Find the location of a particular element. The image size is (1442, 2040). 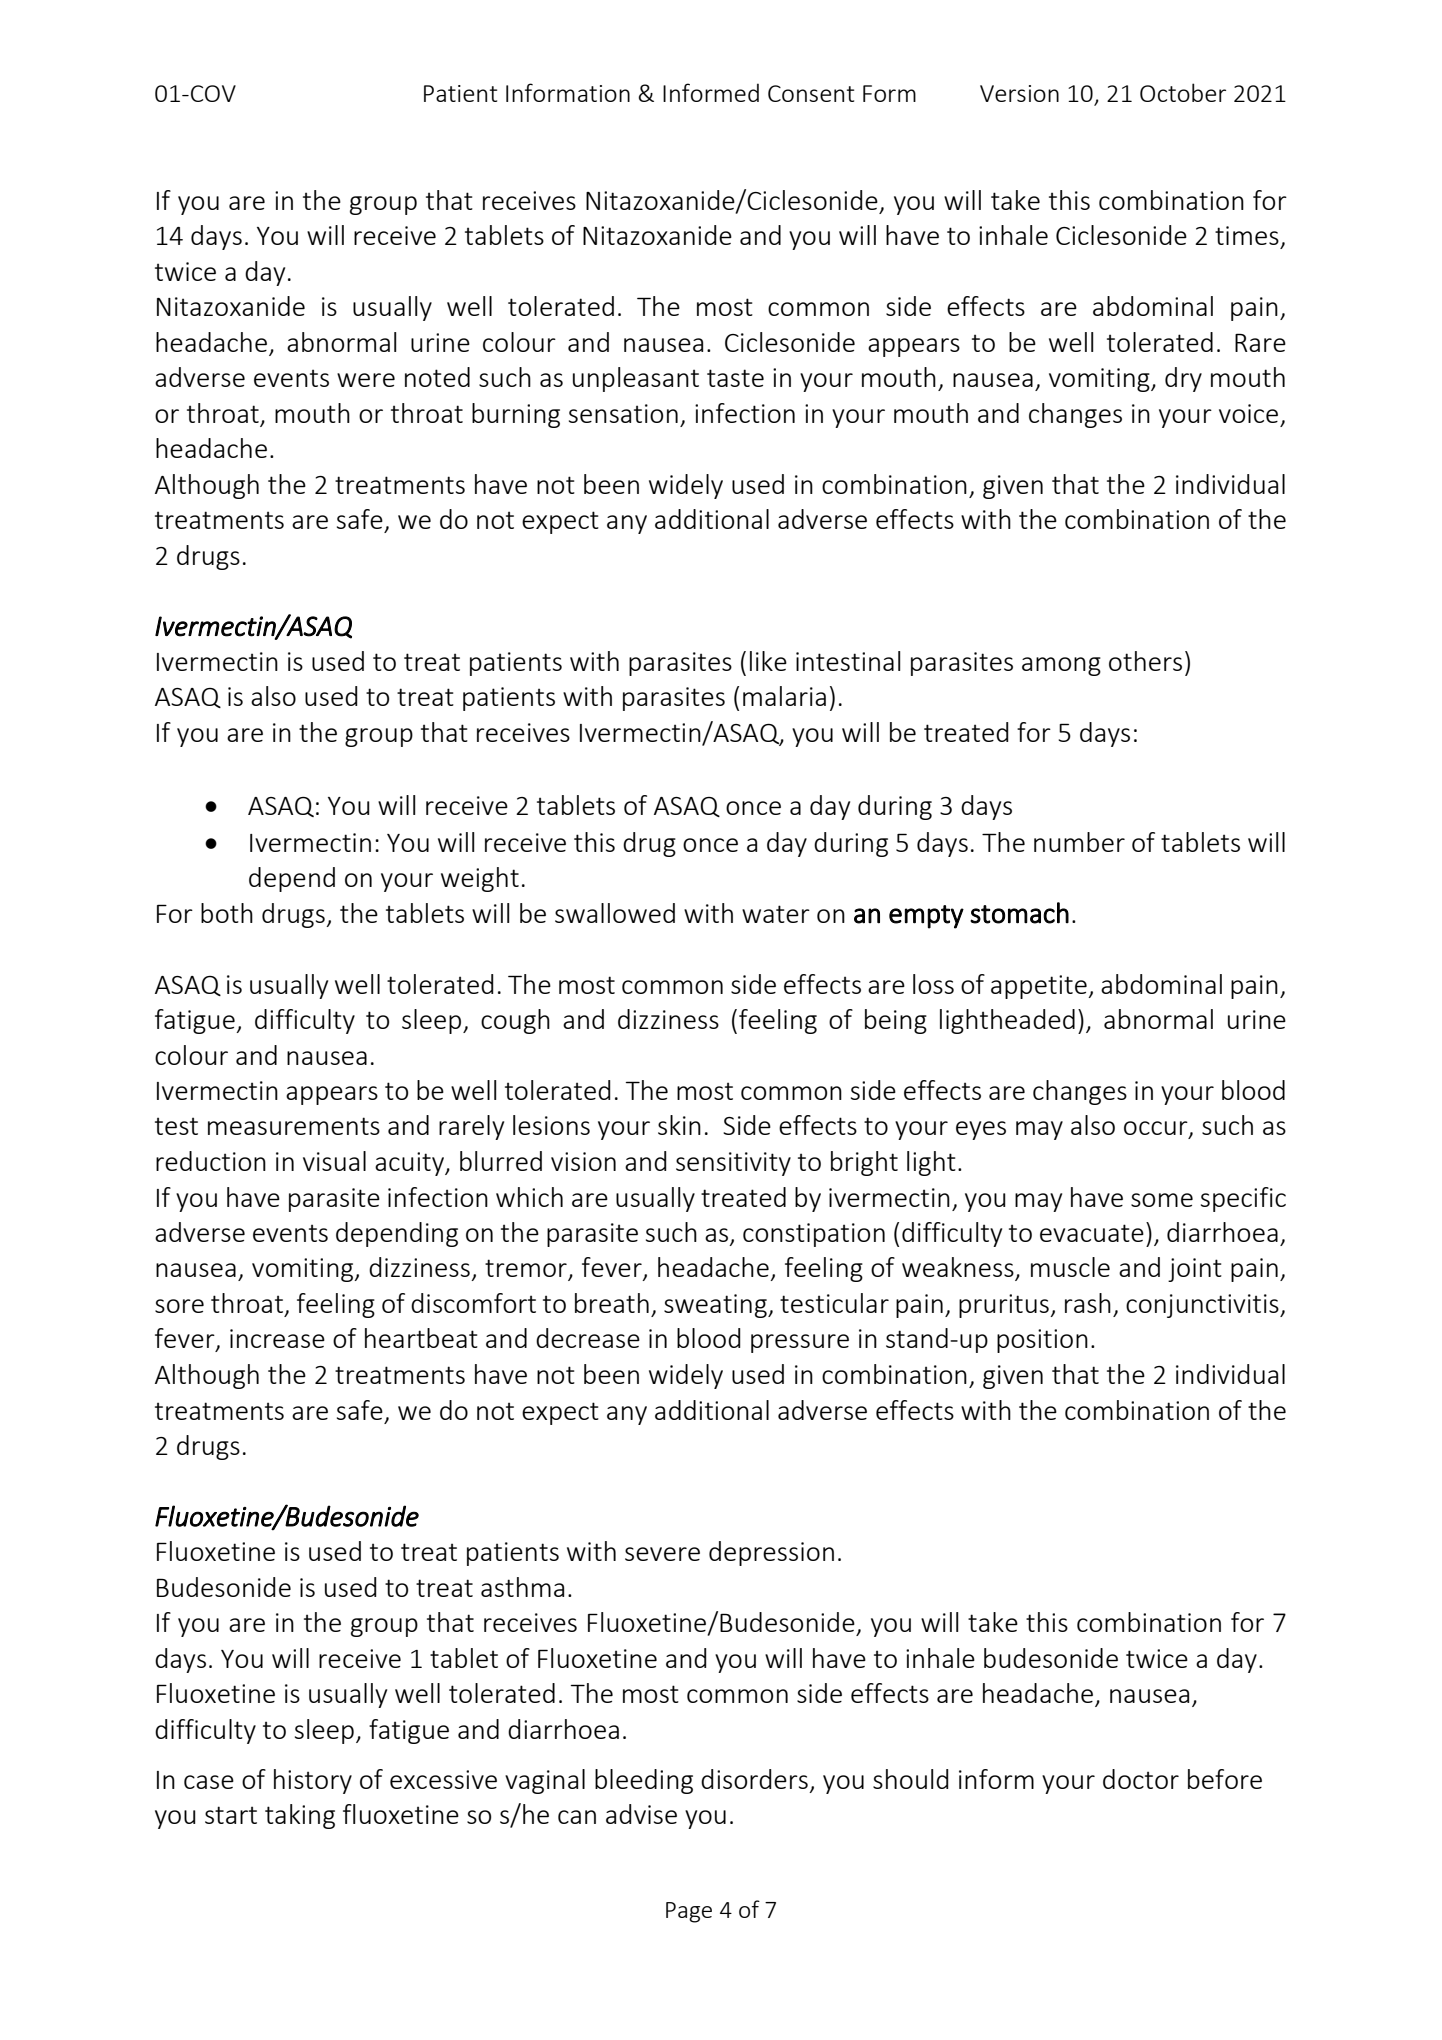

were is located at coordinates (366, 380).
